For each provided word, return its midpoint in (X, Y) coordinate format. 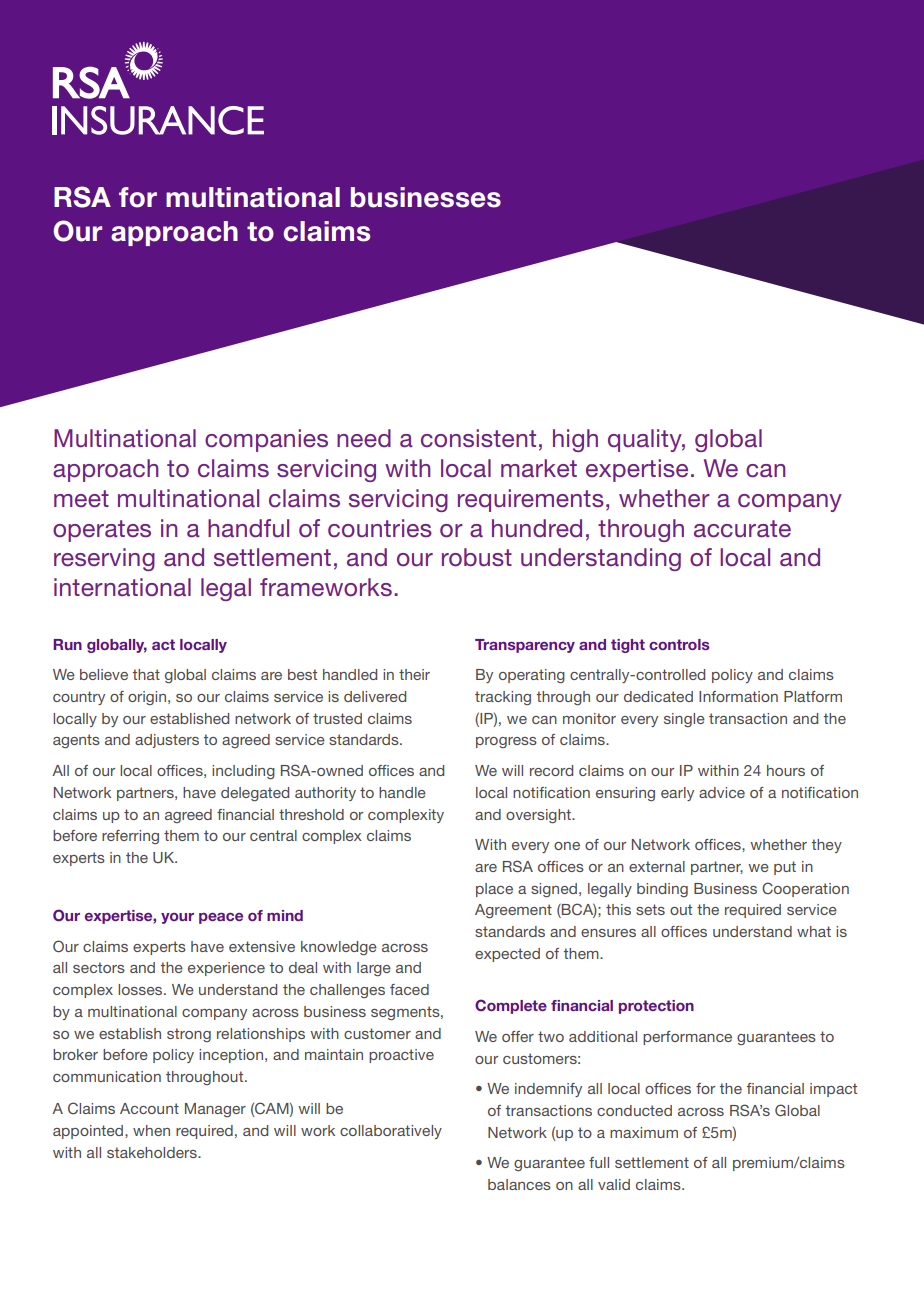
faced (409, 989)
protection (656, 1007)
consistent (478, 438)
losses (141, 989)
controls (679, 644)
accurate (742, 529)
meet (81, 499)
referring (130, 837)
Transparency (525, 646)
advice (722, 792)
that (146, 674)
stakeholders (153, 1152)
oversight (539, 816)
